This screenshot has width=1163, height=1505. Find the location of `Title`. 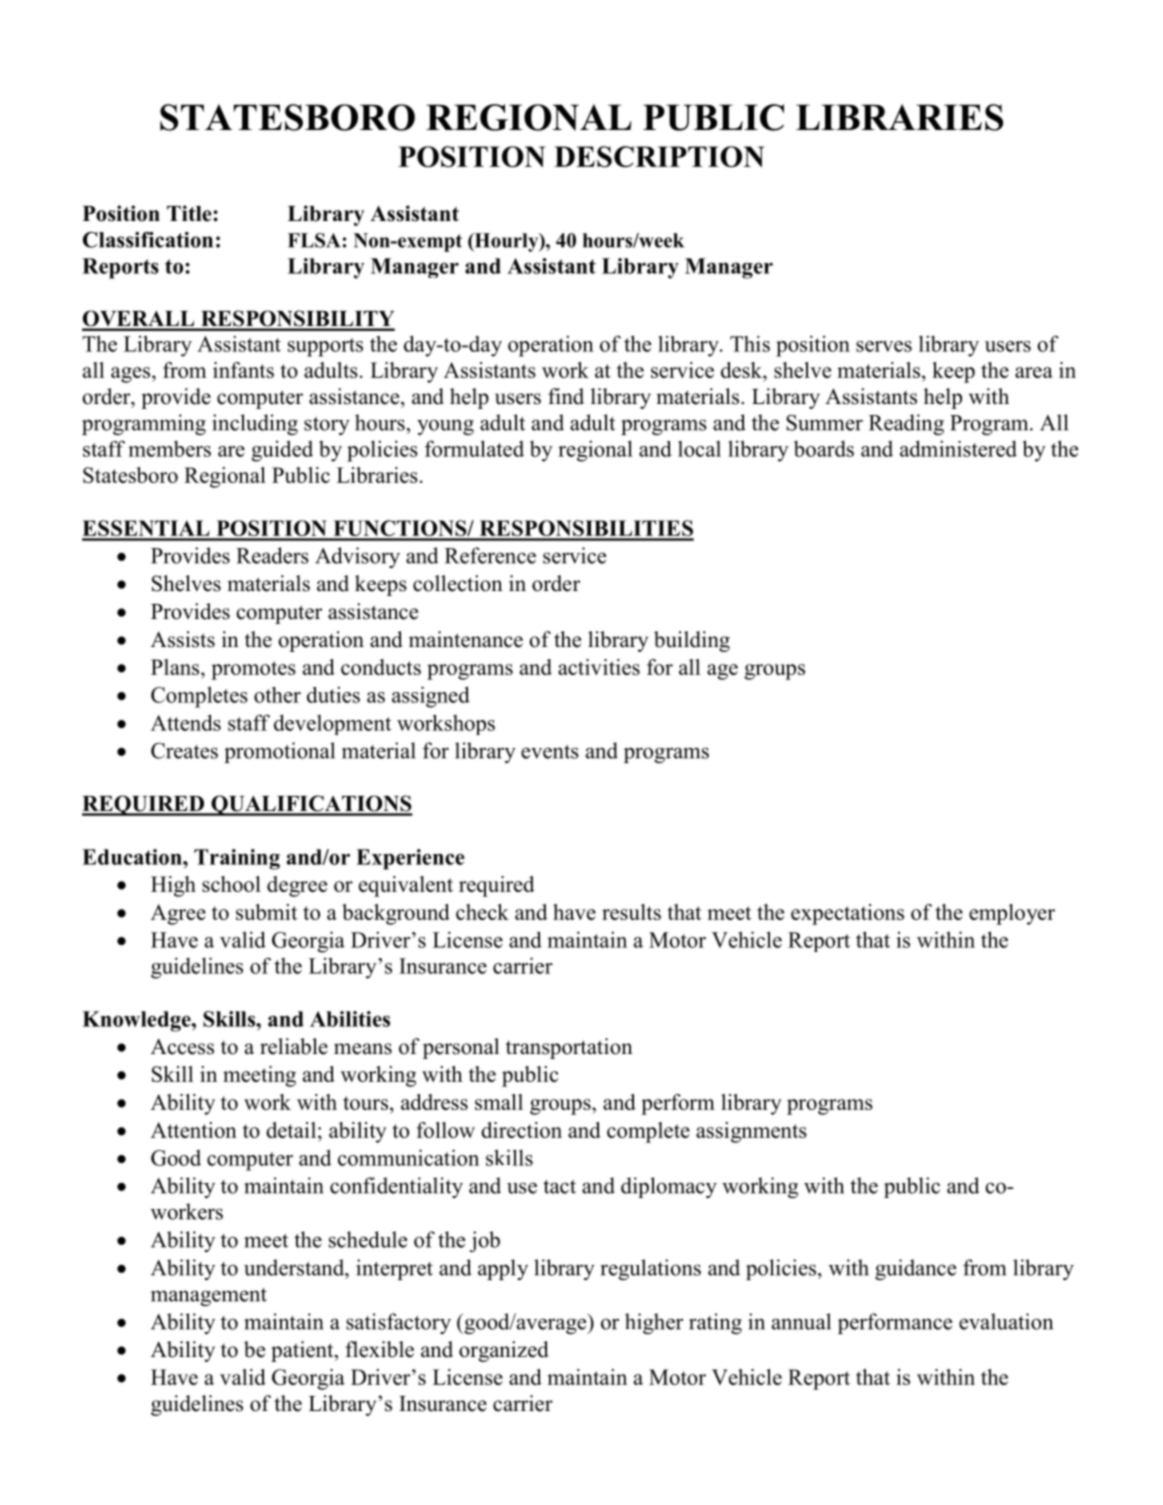

Title is located at coordinates (190, 213).
